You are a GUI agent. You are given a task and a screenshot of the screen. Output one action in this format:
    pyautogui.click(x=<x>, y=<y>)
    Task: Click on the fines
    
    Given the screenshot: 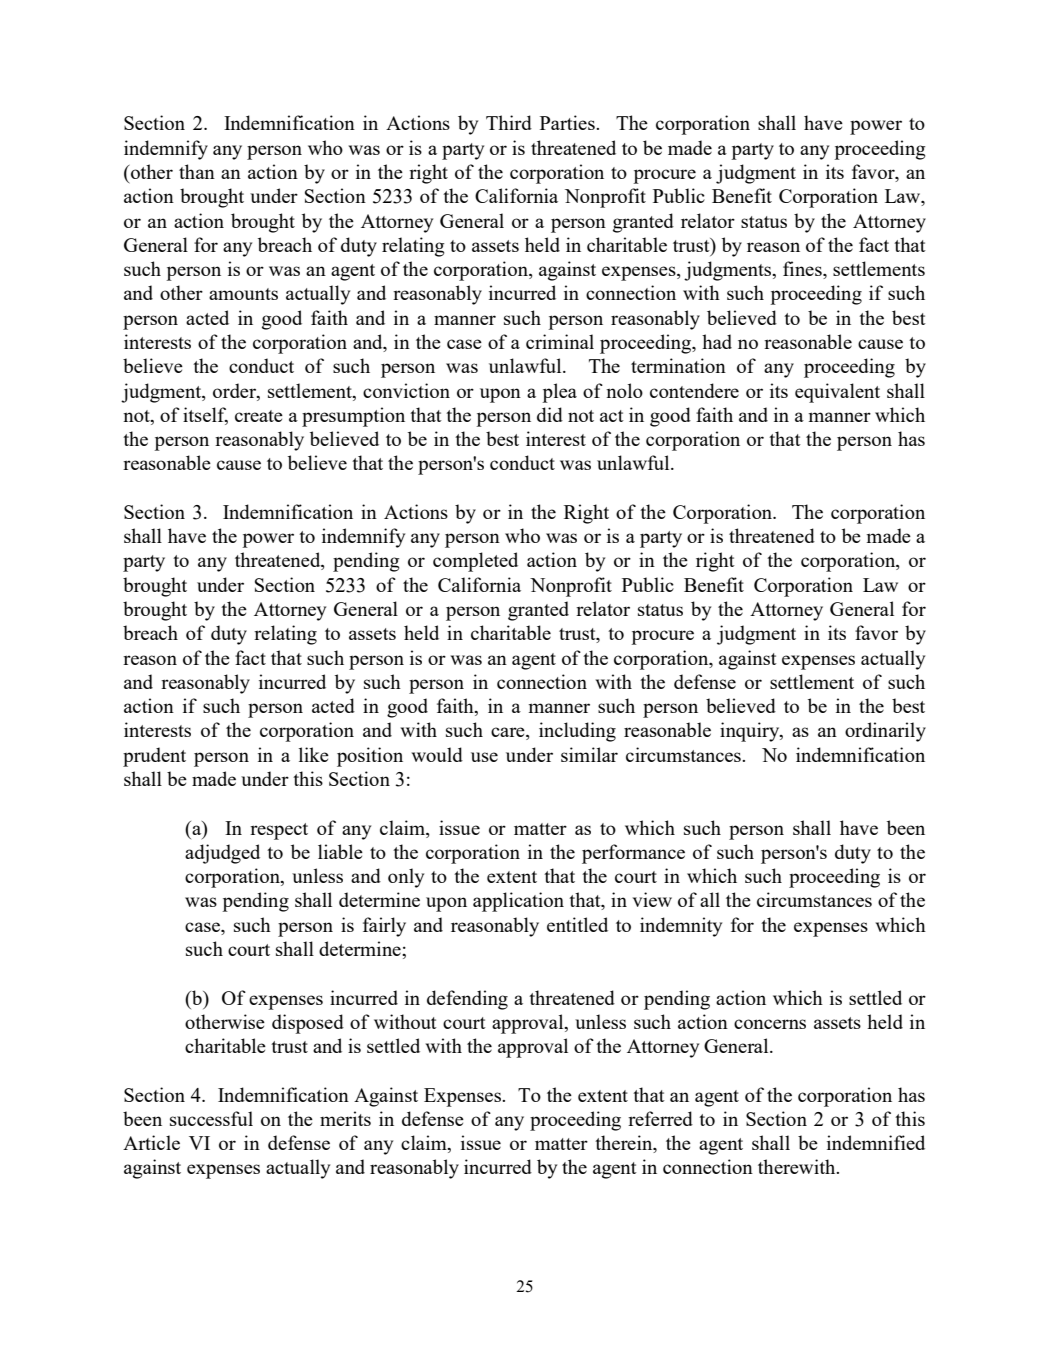 What is the action you would take?
    pyautogui.click(x=803, y=270)
